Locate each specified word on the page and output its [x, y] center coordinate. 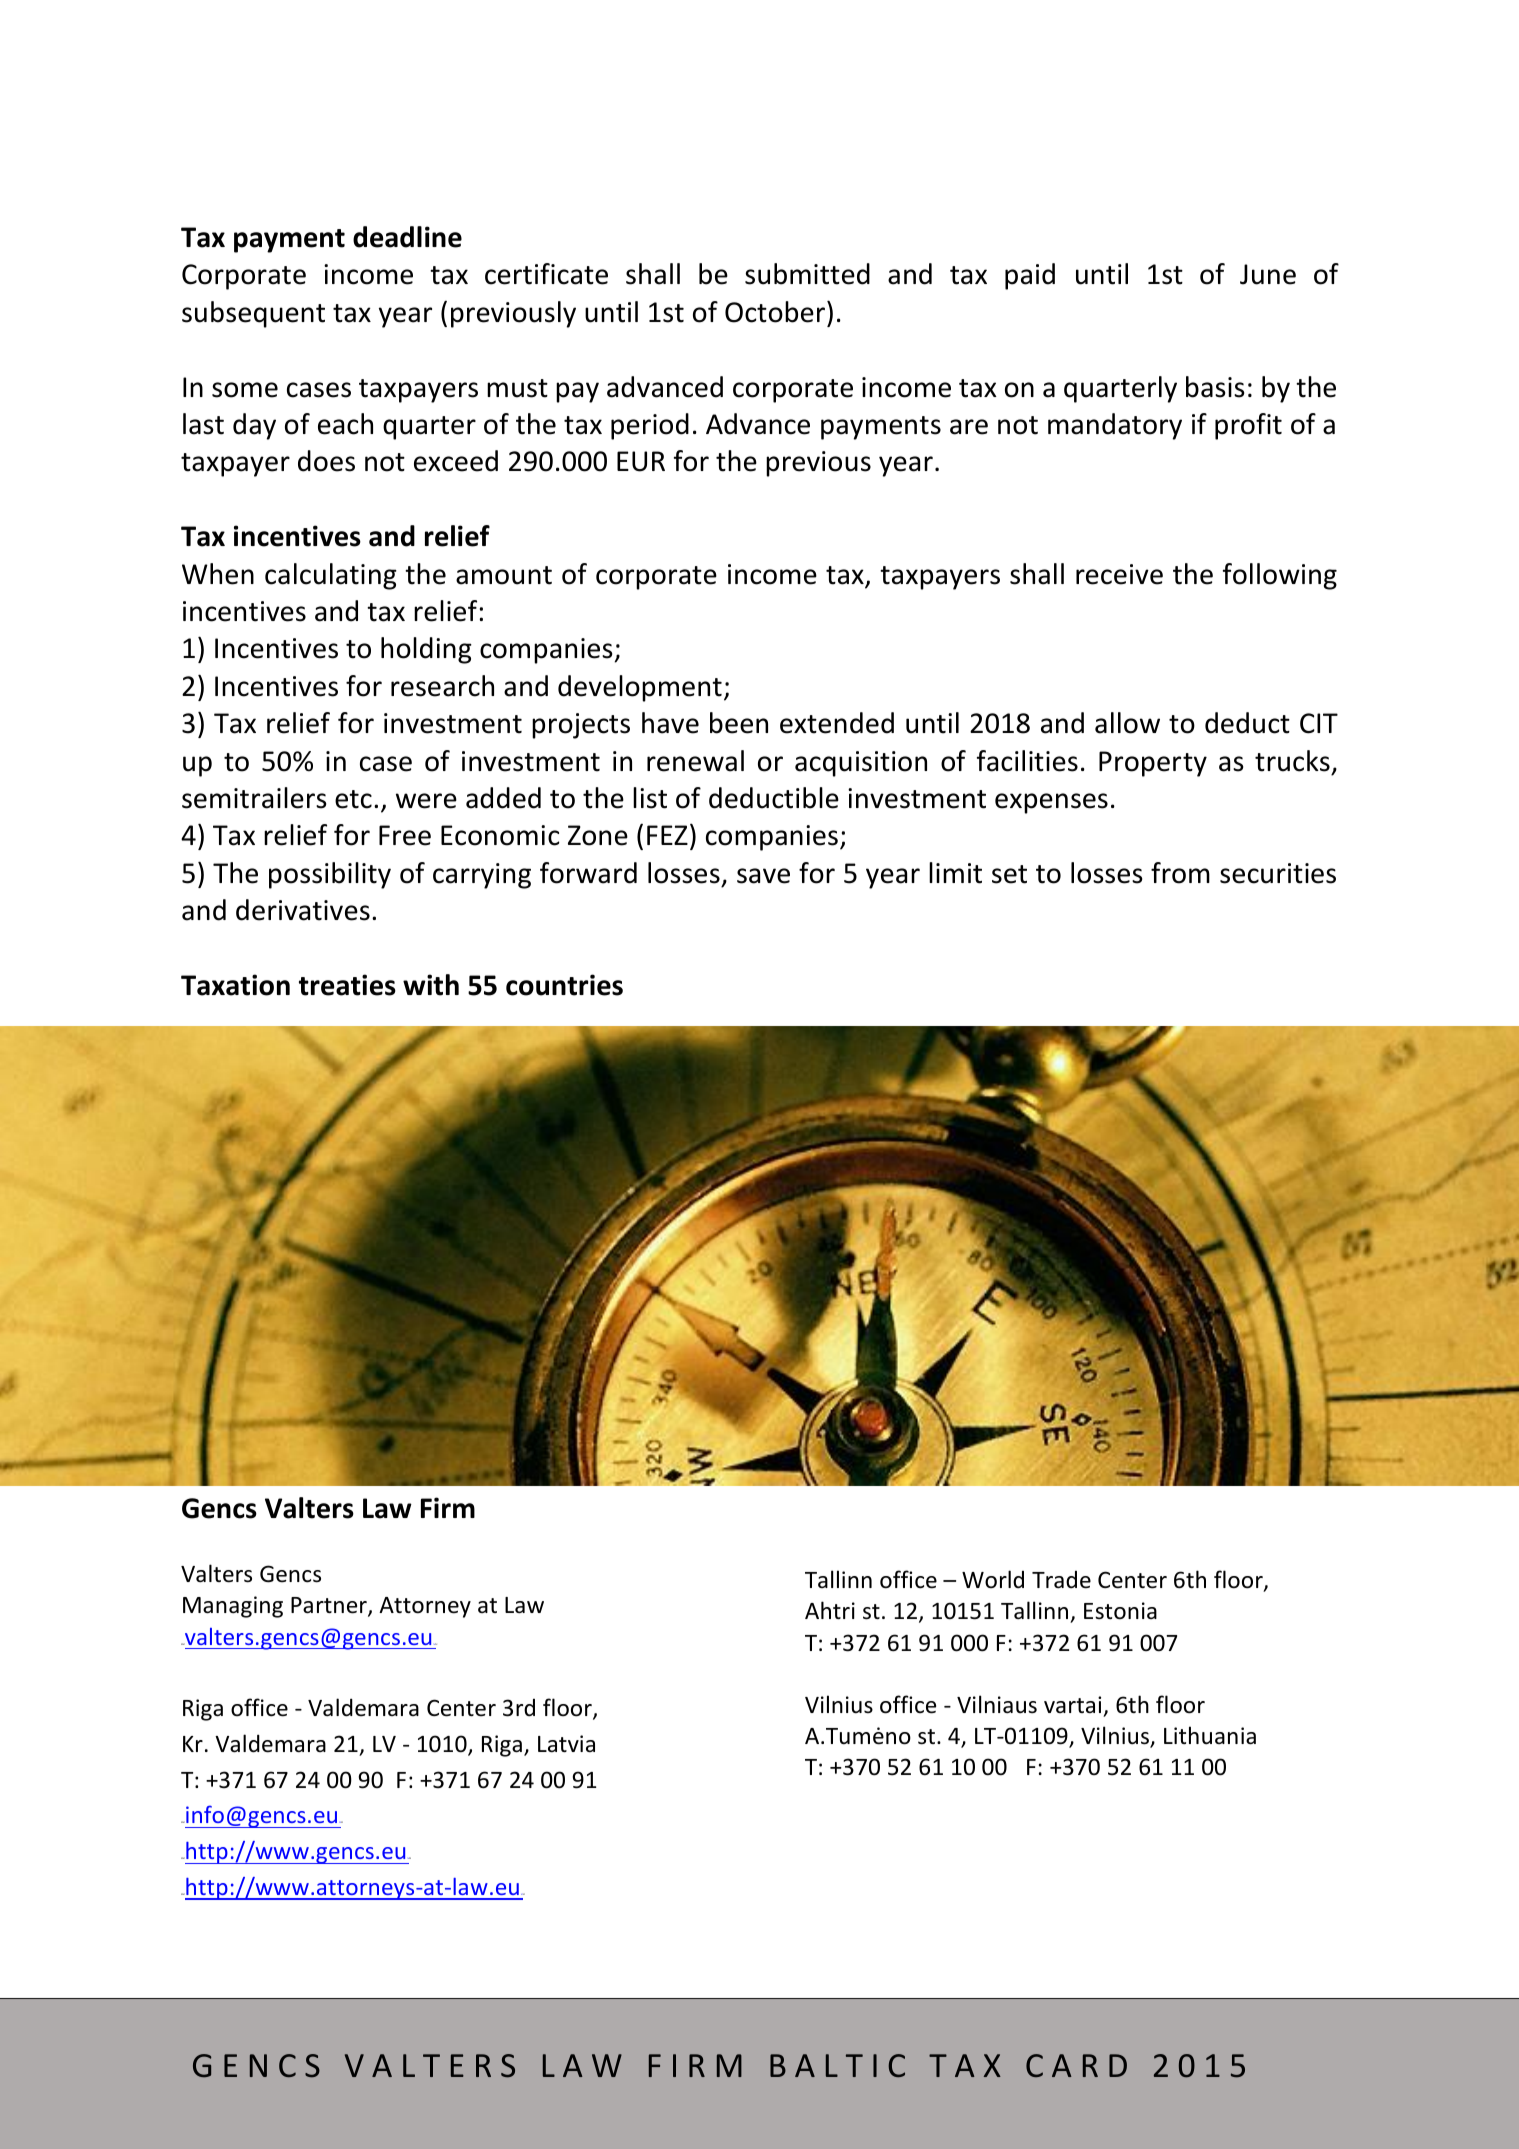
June [1268, 274]
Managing [233, 1607]
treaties [347, 985]
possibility [330, 875]
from [1180, 873]
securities [1278, 873]
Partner [330, 1607]
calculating [331, 576]
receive [1119, 574]
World [993, 1579]
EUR [641, 461]
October [776, 312]
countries [564, 985]
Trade [1061, 1580]
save [763, 876]
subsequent [253, 314]
